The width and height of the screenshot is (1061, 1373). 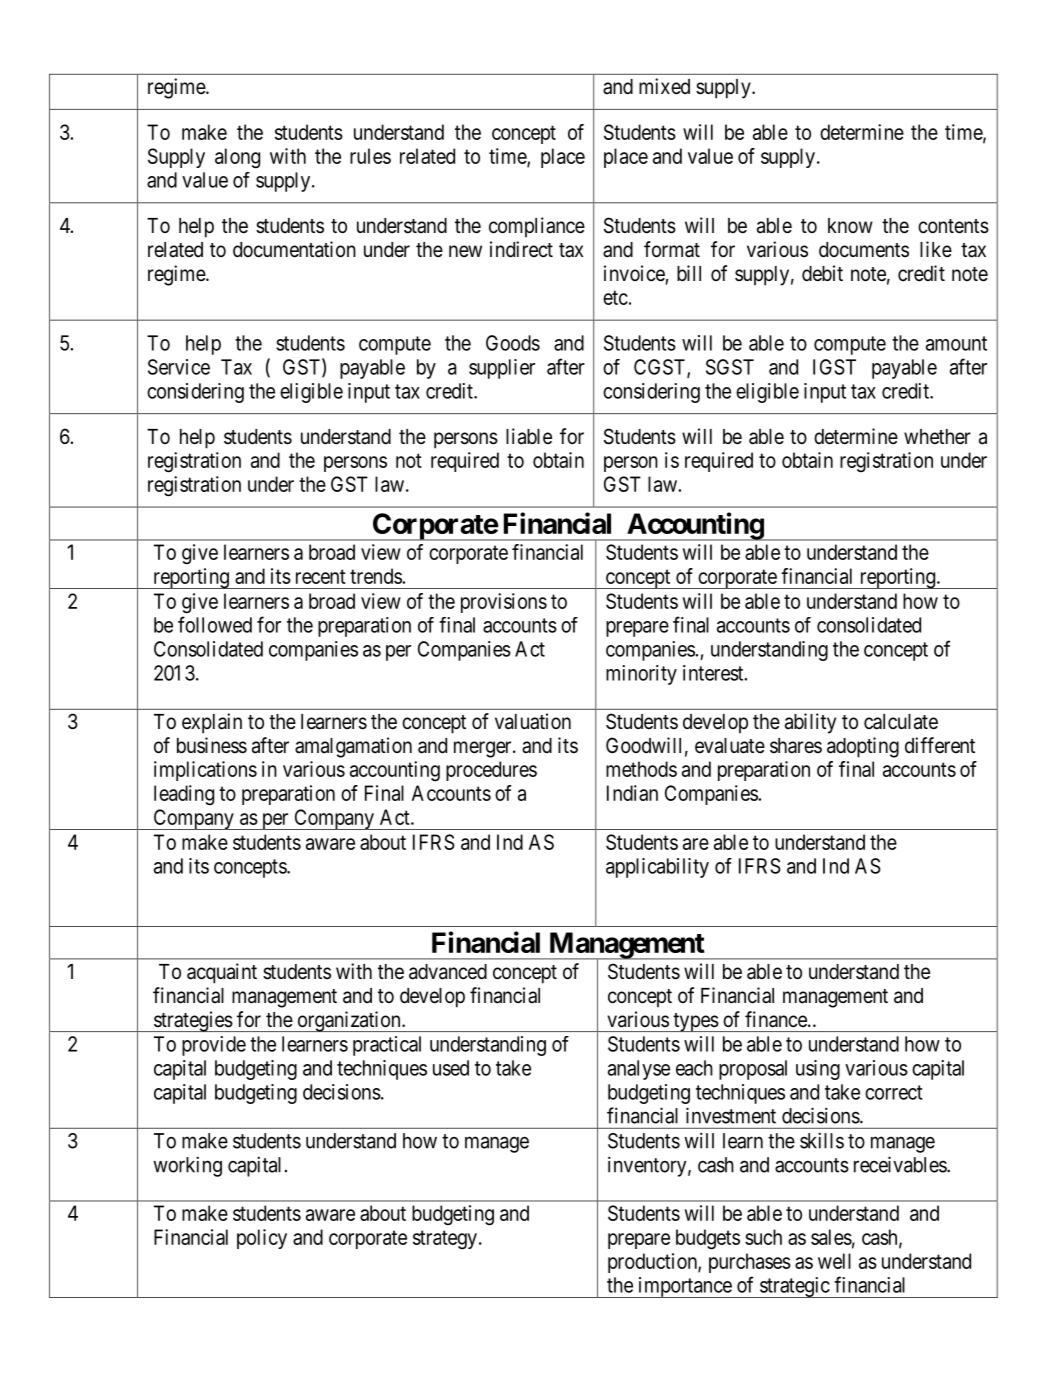 What do you see at coordinates (262, 1239) in the screenshot?
I see `policy` at bounding box center [262, 1239].
